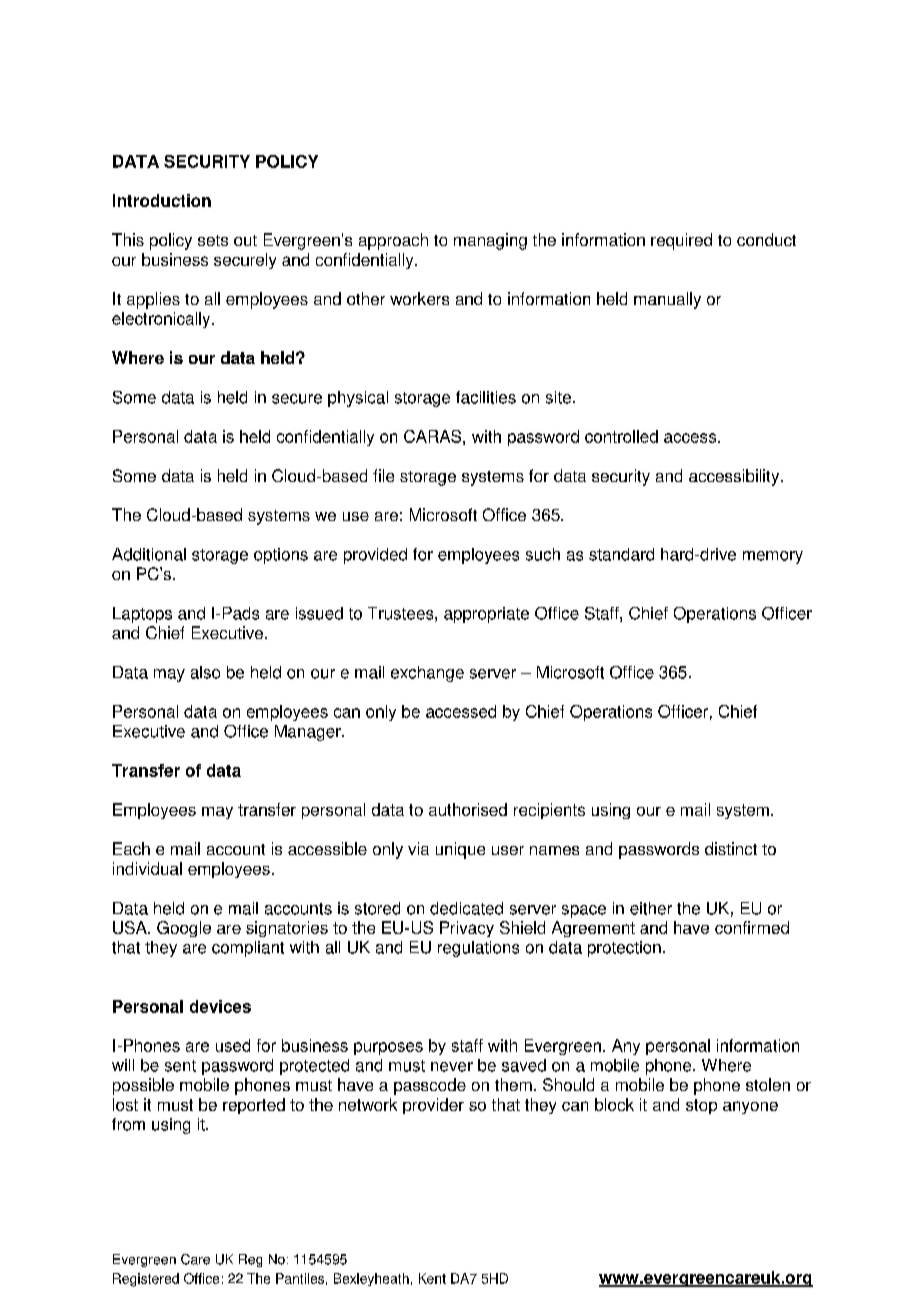 The height and width of the screenshot is (1308, 924). What do you see at coordinates (651, 908) in the screenshot?
I see `either` at bounding box center [651, 908].
